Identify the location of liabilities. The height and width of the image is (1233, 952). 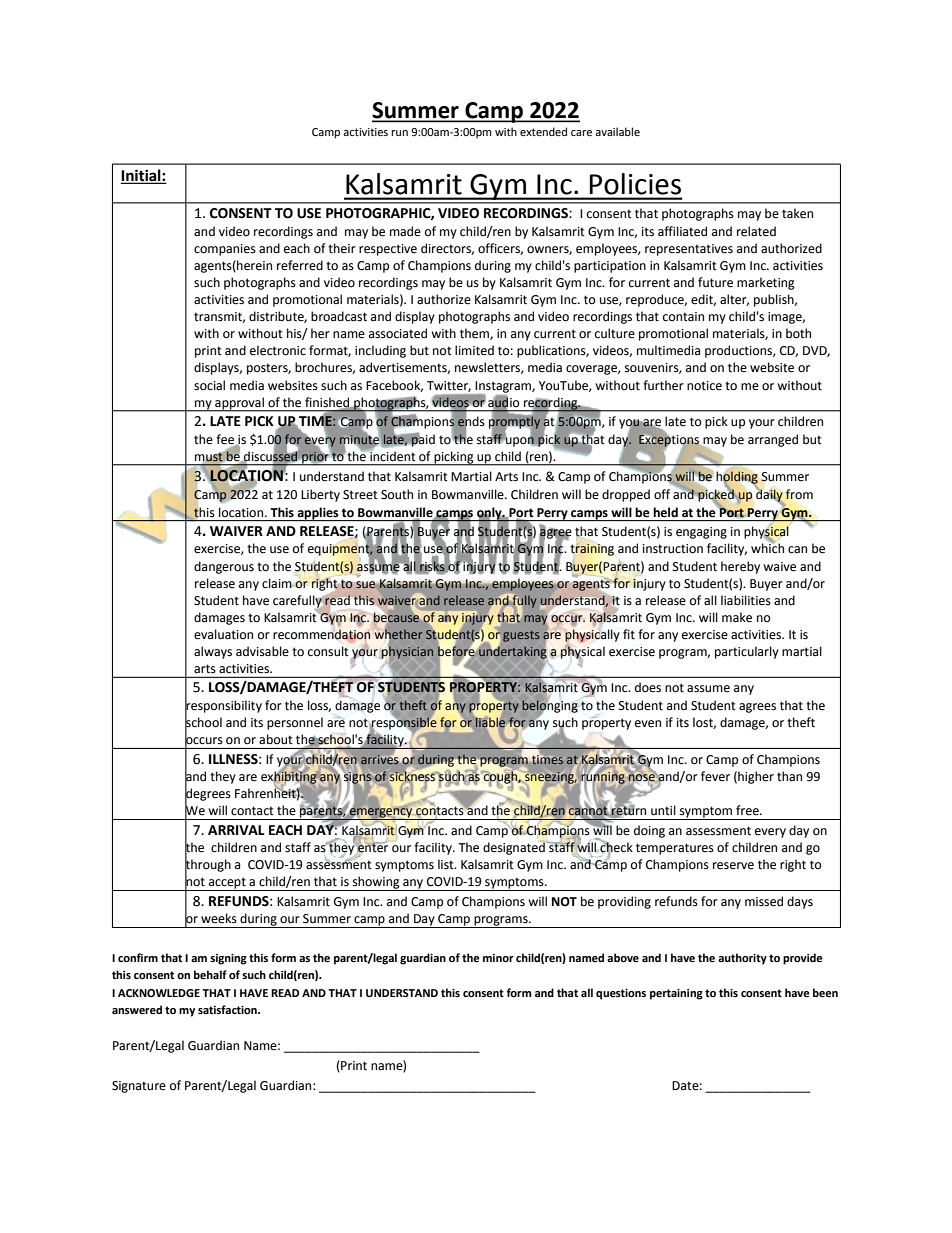
(746, 600).
